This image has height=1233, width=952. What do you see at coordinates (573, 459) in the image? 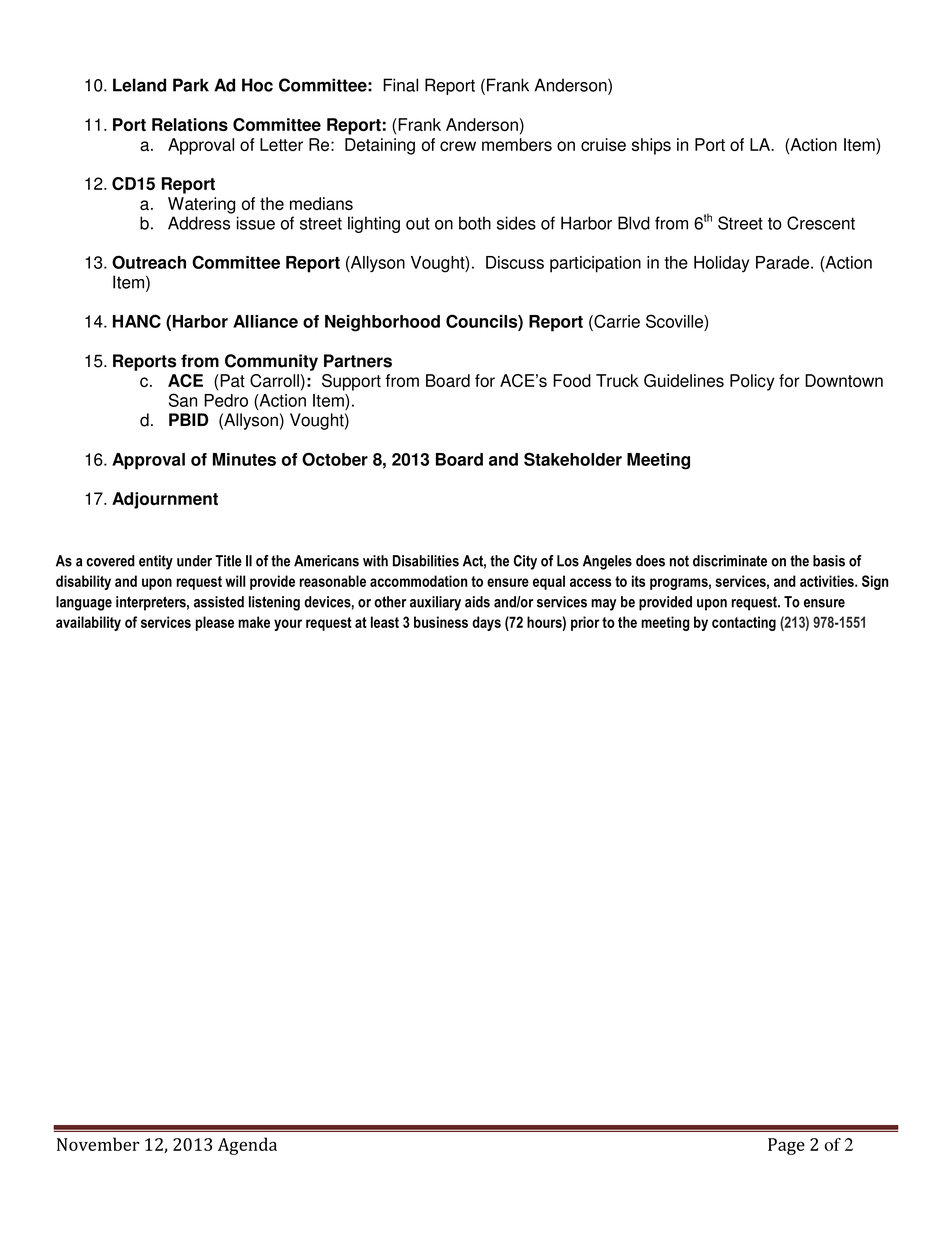
I see `Stakeholder` at bounding box center [573, 459].
